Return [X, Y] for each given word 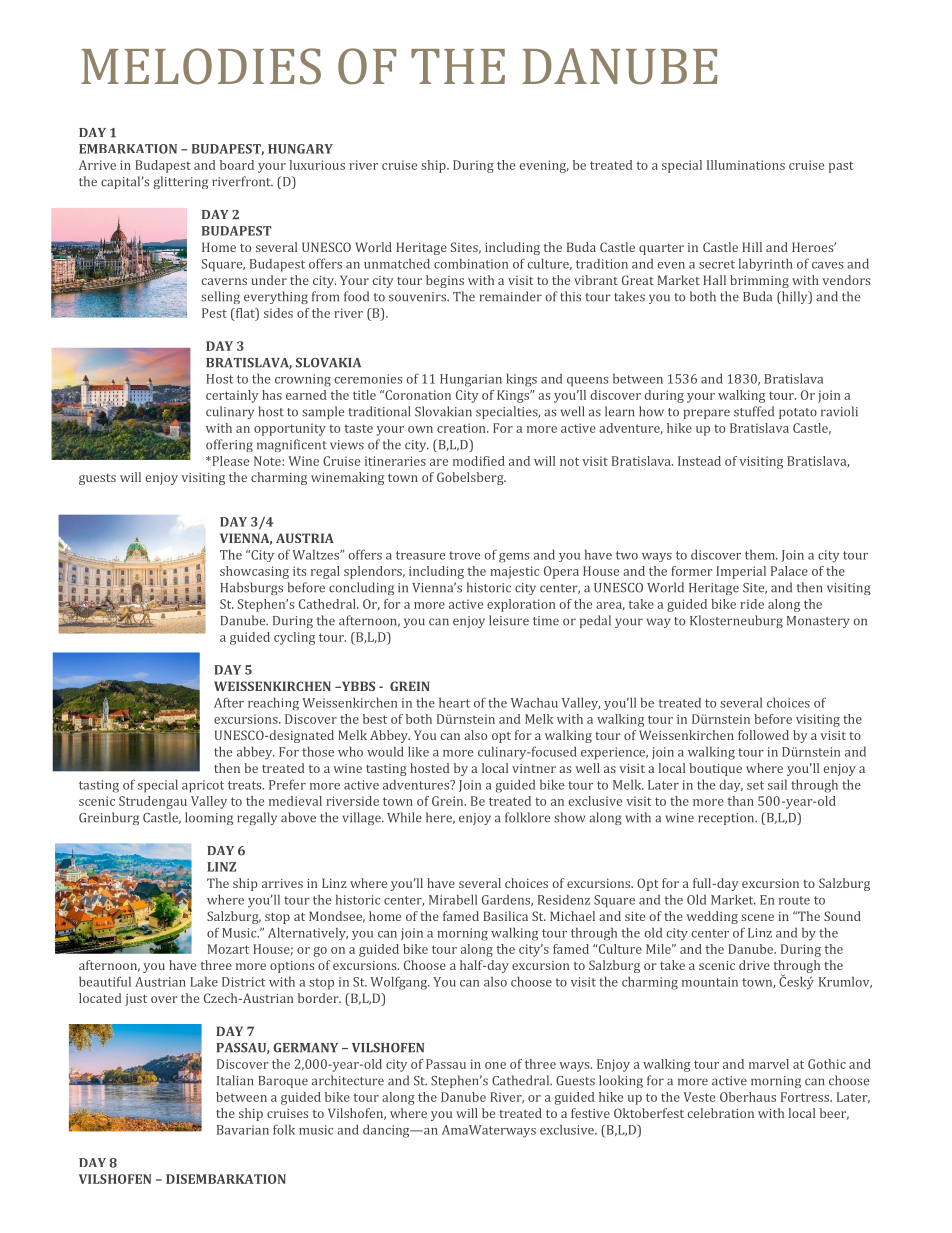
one [495, 1065]
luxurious [317, 165]
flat [245, 314]
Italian [235, 1080]
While [404, 817]
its [299, 571]
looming [209, 818]
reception [727, 819]
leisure [509, 620]
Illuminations [746, 165]
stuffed [754, 411]
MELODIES [201, 66]
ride [752, 604]
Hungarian [471, 380]
